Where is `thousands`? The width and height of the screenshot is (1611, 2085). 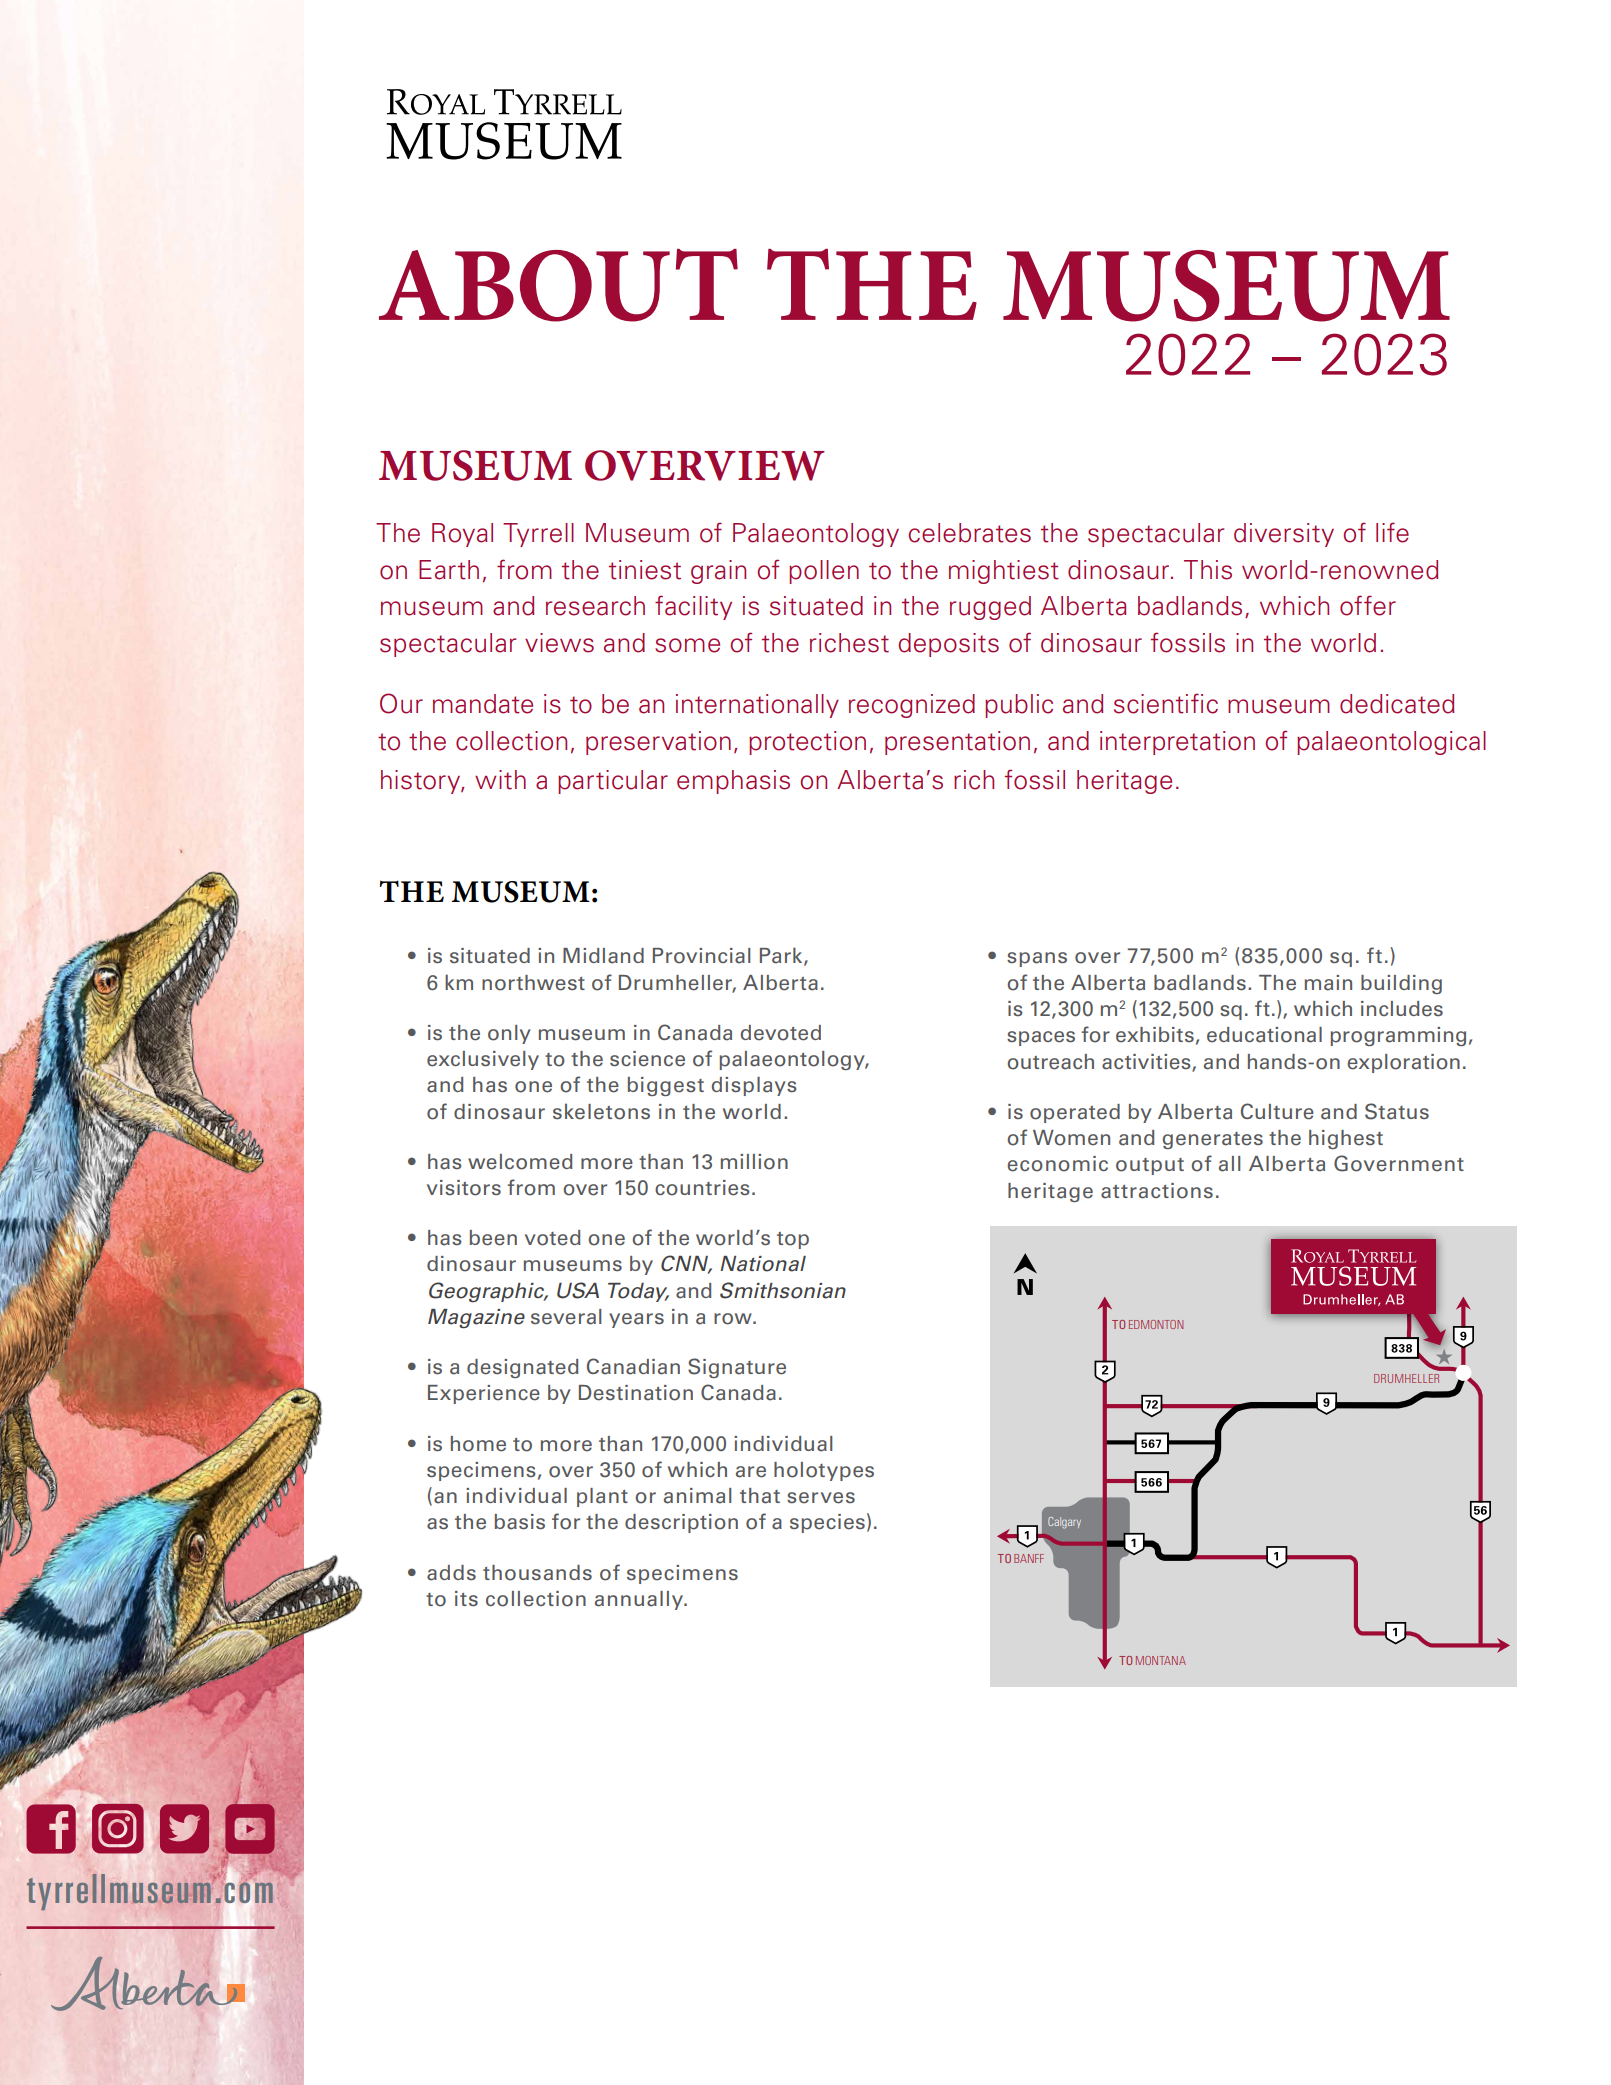
thousands is located at coordinates (537, 1573).
